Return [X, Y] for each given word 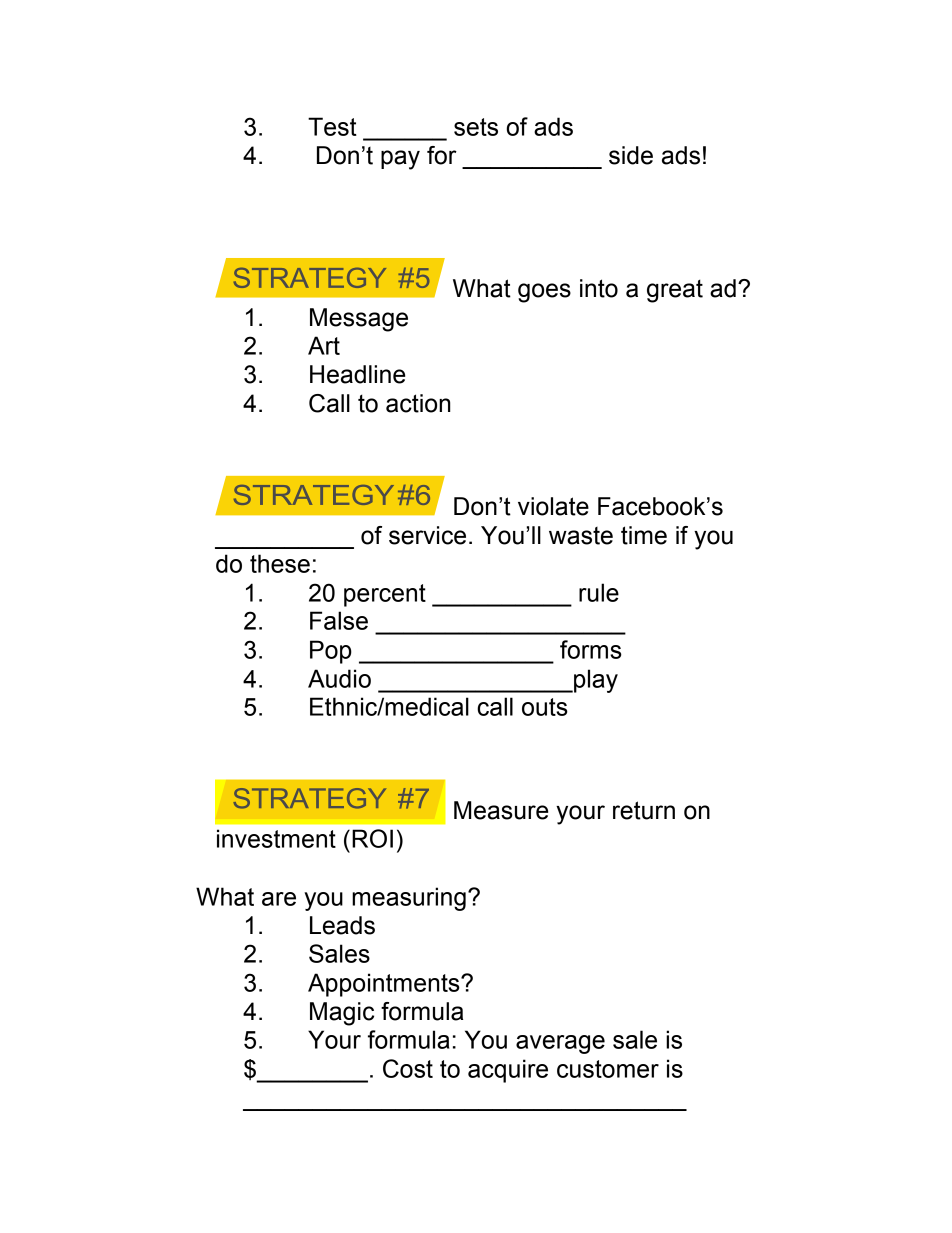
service [427, 535]
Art [324, 345]
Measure [501, 810]
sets [476, 127]
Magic [342, 1014]
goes [544, 293]
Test [332, 126]
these [280, 563]
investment [276, 838]
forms [591, 649]
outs [545, 707]
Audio [339, 678]
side [631, 155]
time [644, 535]
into [599, 288]
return [644, 810]
